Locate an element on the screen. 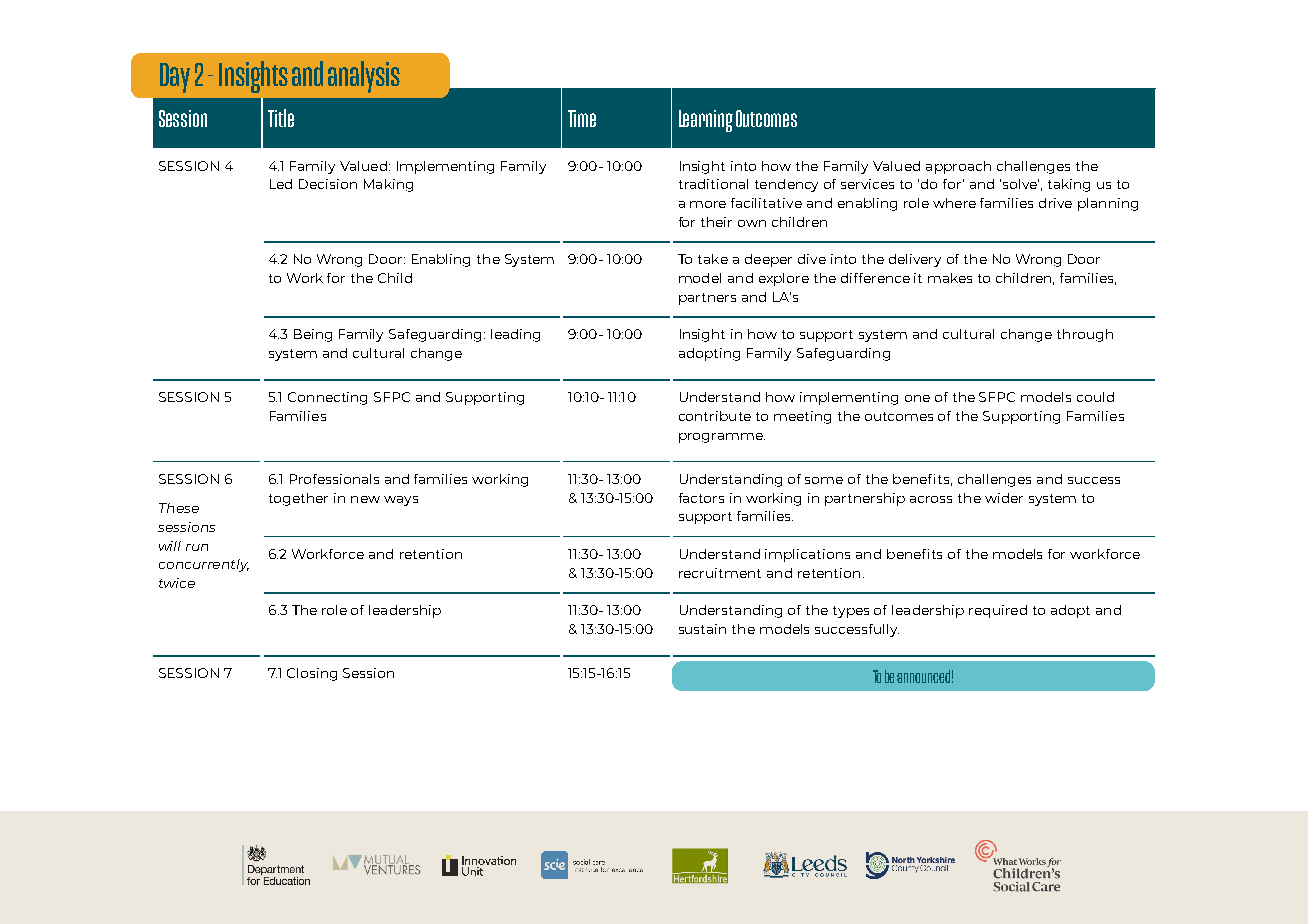 This screenshot has height=924, width=1308. Title is located at coordinates (281, 118).
